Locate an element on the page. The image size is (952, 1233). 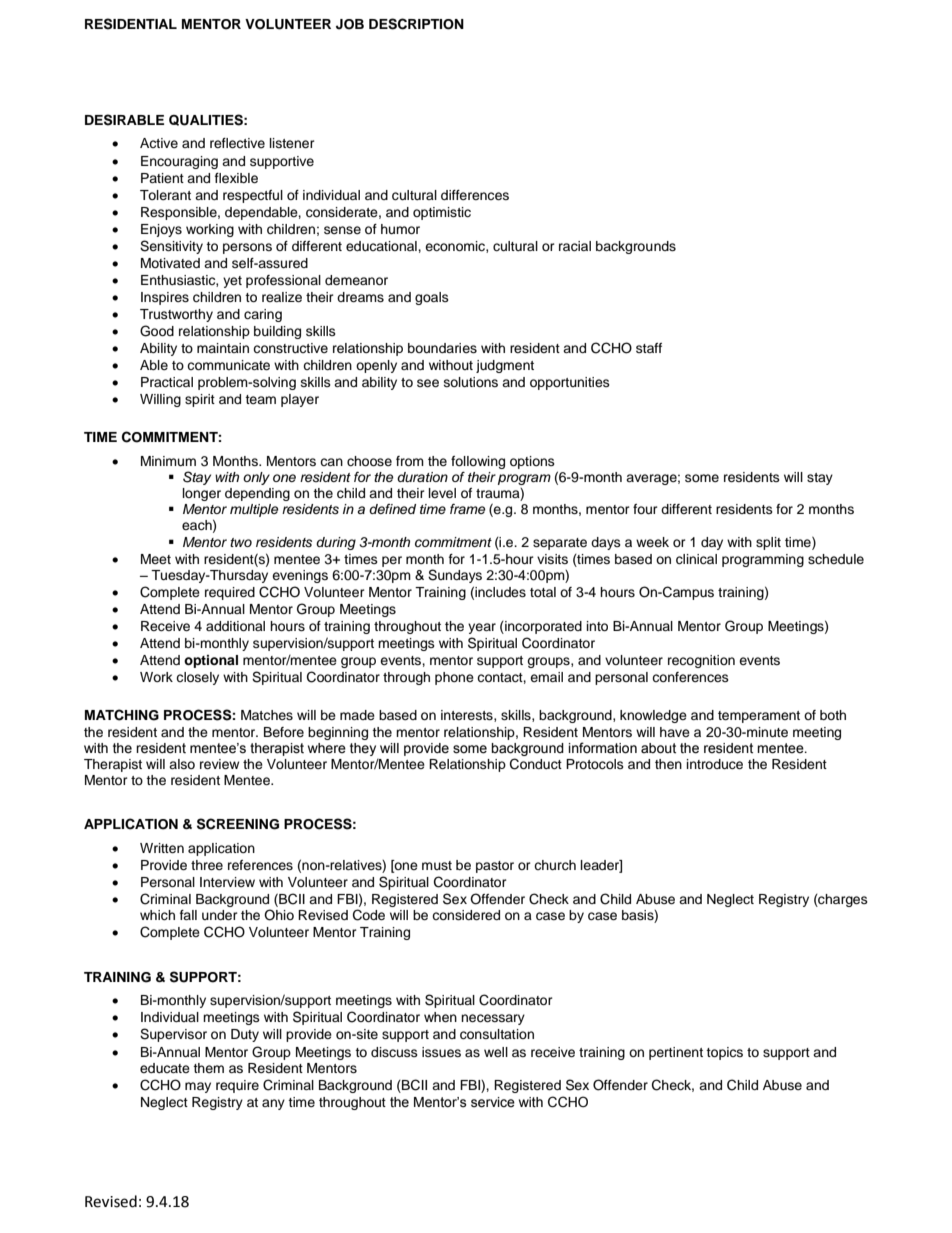
split is located at coordinates (768, 543).
